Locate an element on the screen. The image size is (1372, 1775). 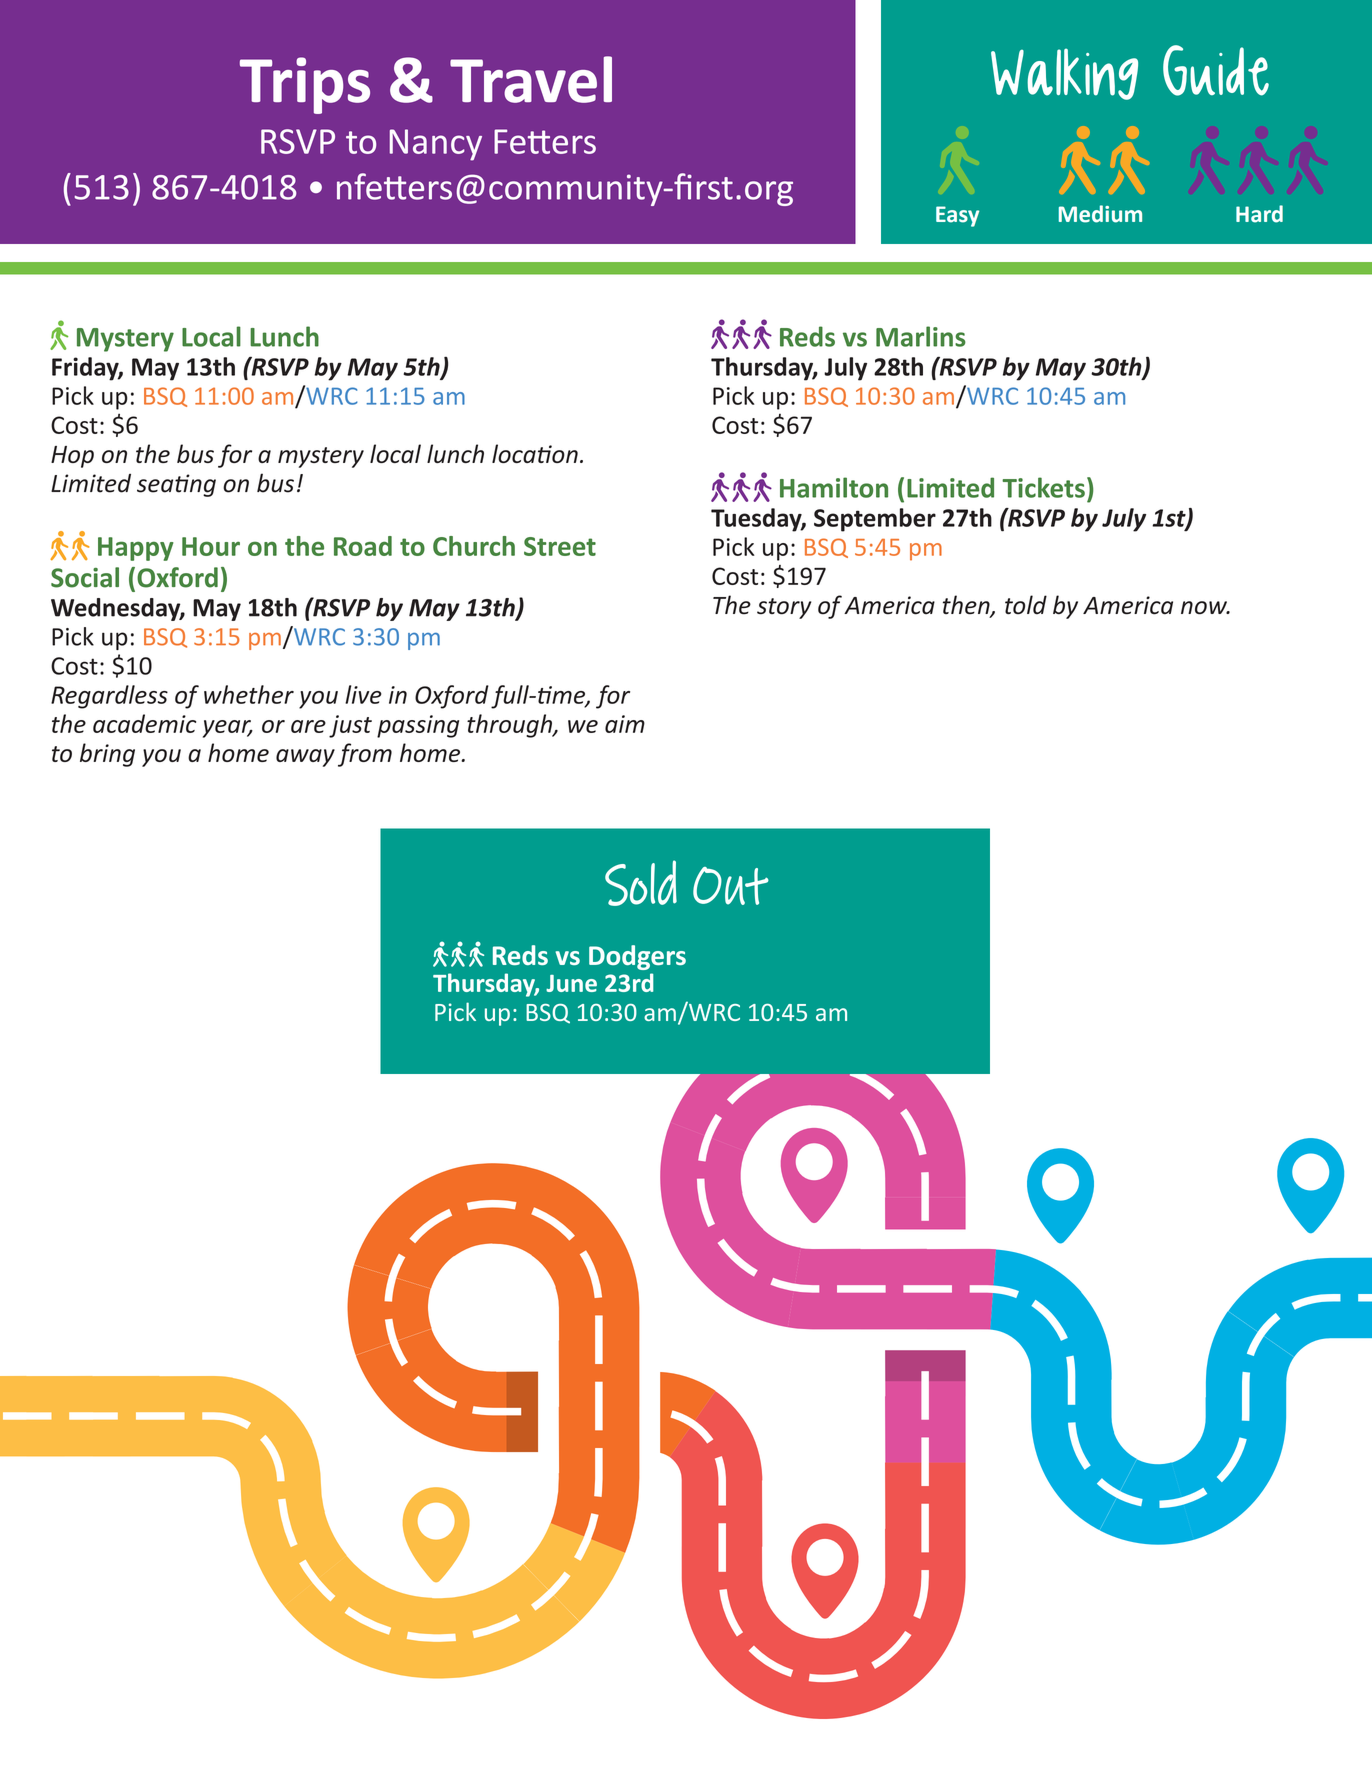
Medium is located at coordinates (1100, 214).
